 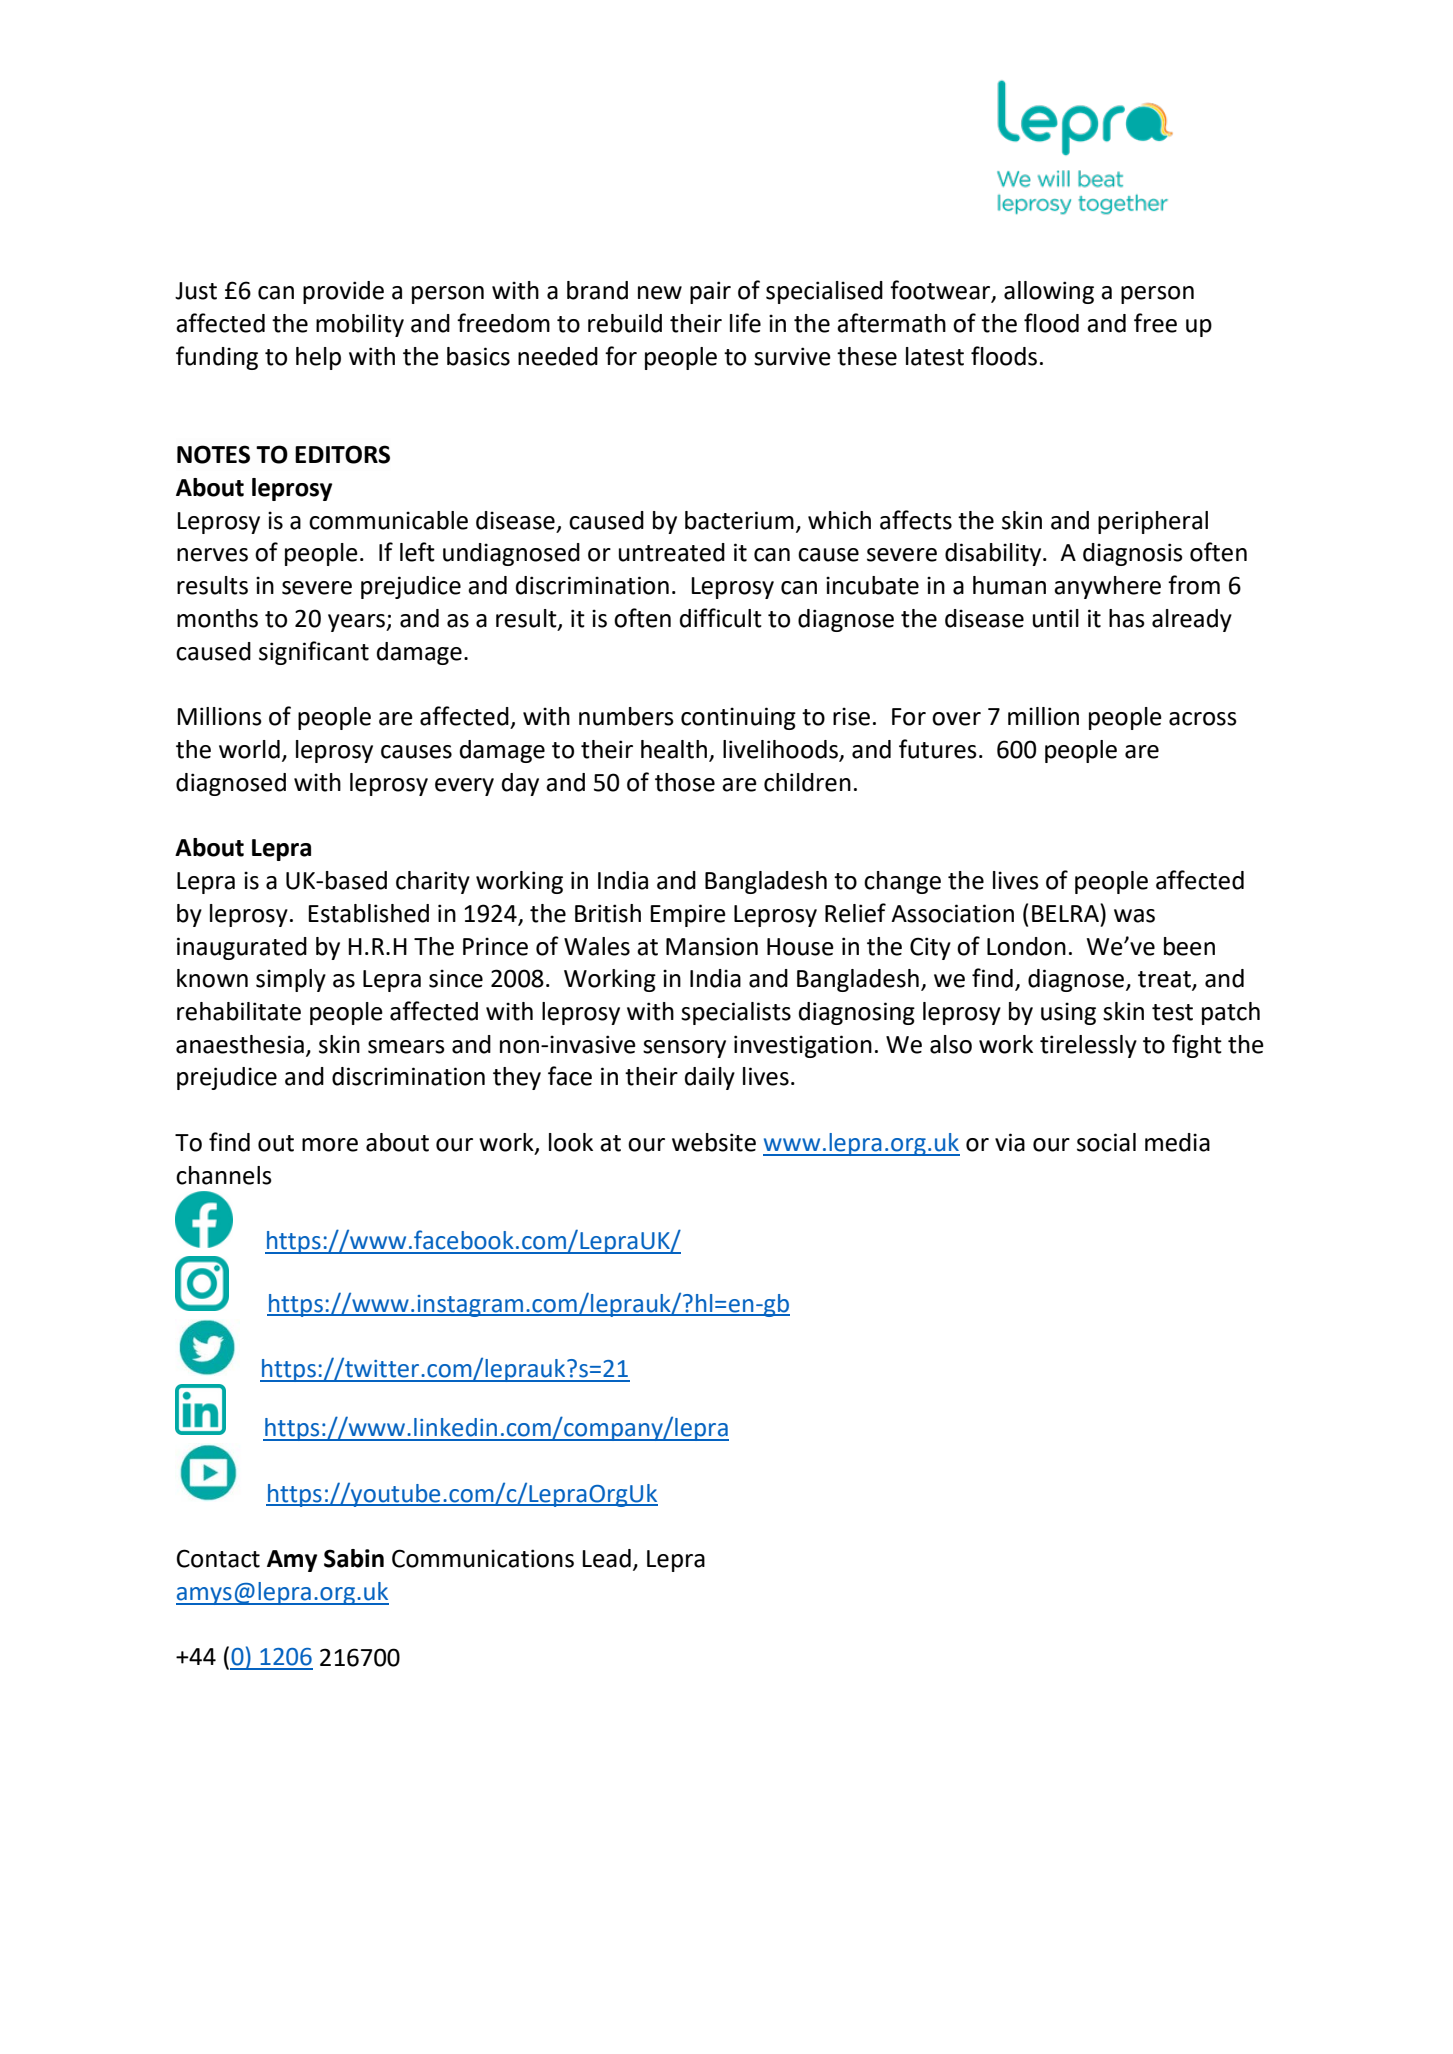 I want to click on life, so click(x=745, y=323).
